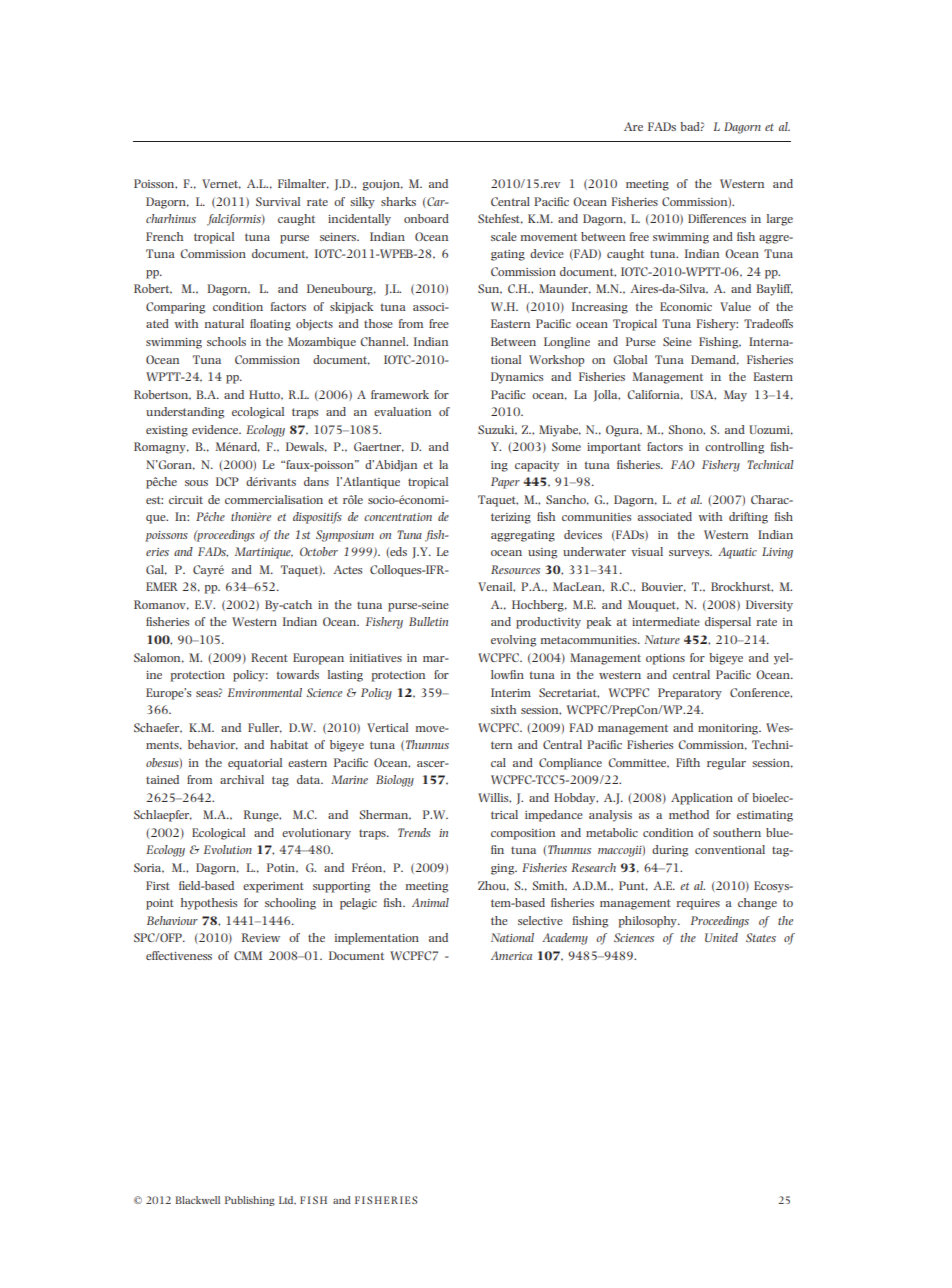  What do you see at coordinates (683, 464) in the screenshot?
I see `FAO` at bounding box center [683, 464].
